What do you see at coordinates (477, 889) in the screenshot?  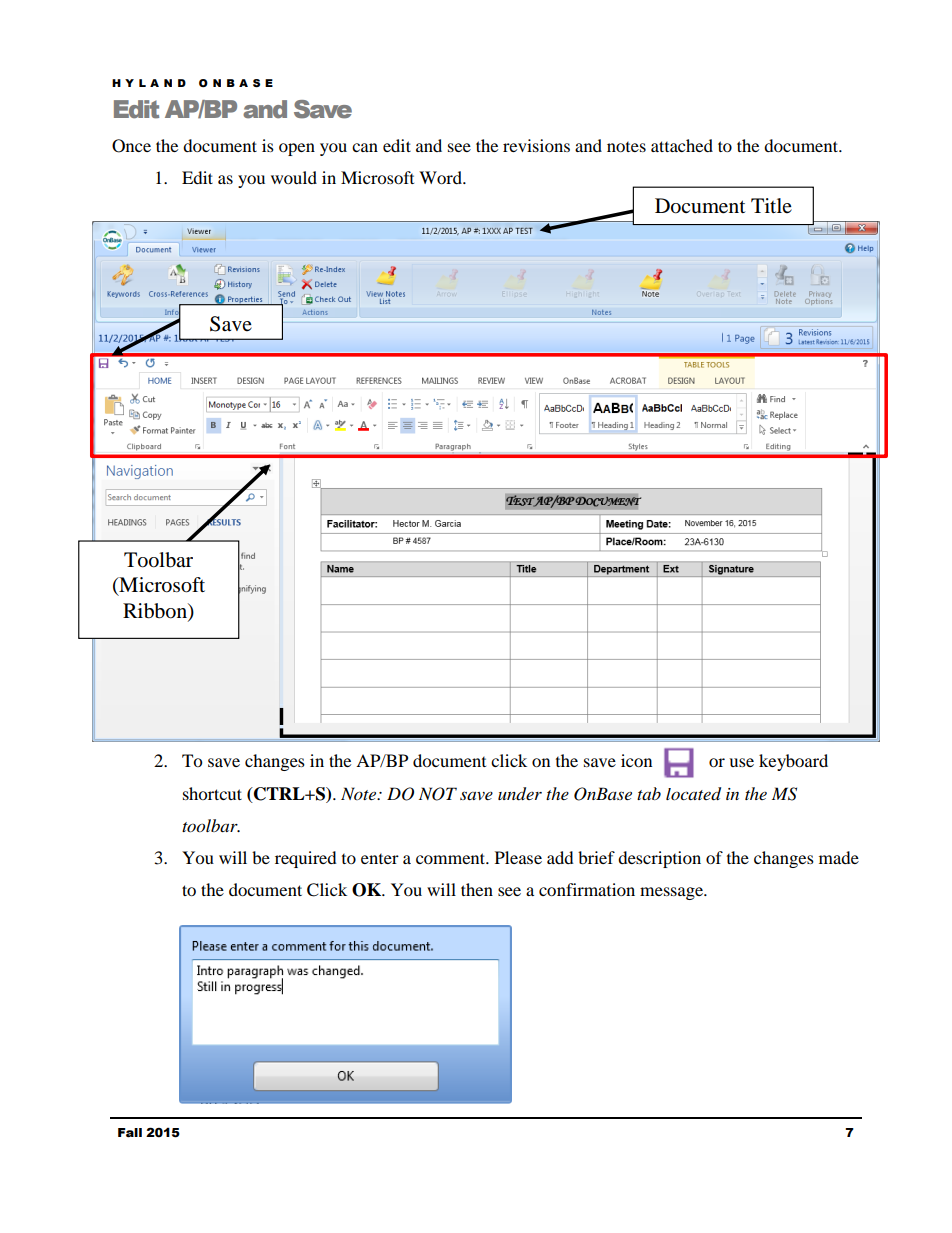 I see `then` at bounding box center [477, 889].
